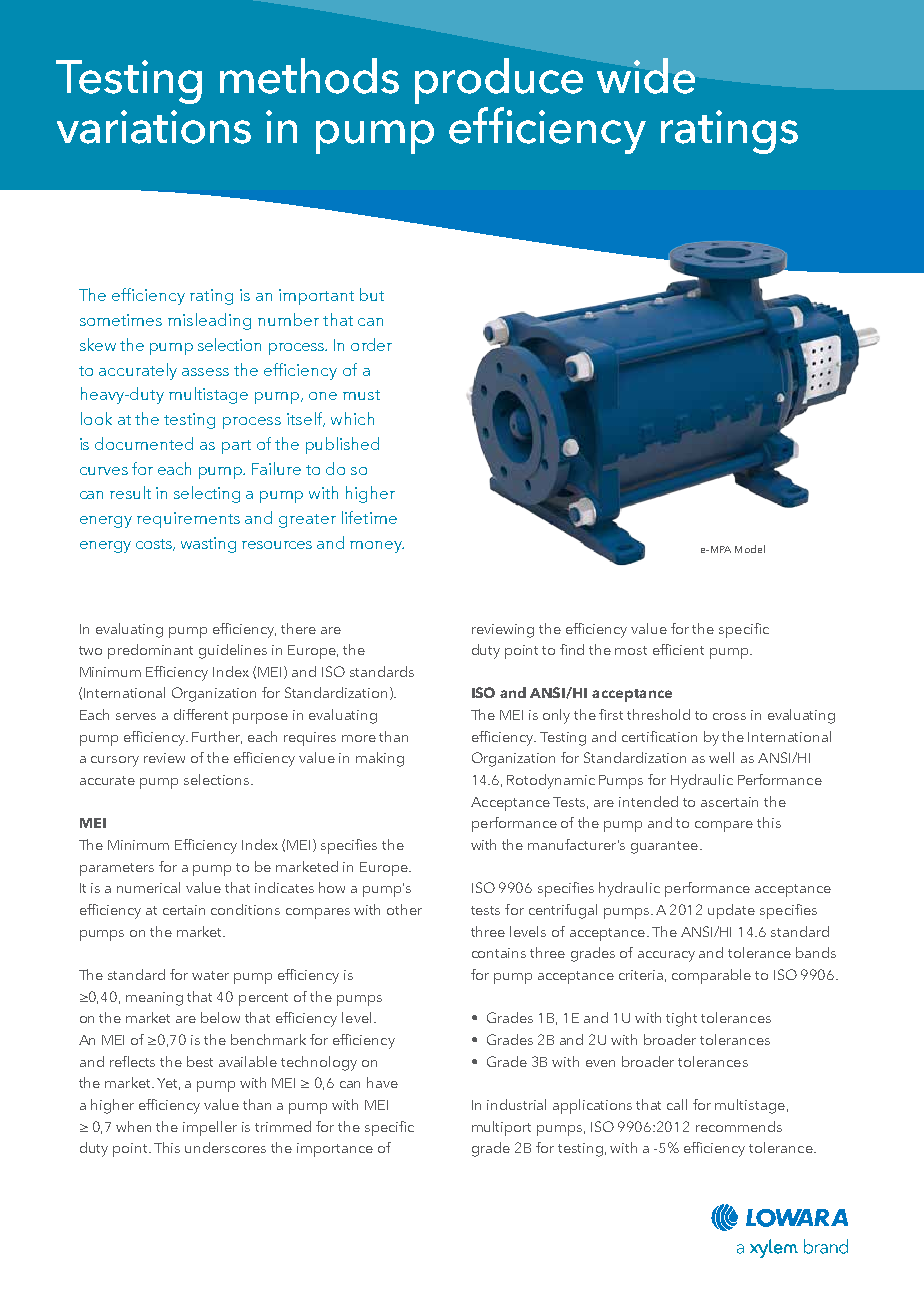 The image size is (924, 1303). What do you see at coordinates (721, 757) in the screenshot?
I see `well` at bounding box center [721, 757].
